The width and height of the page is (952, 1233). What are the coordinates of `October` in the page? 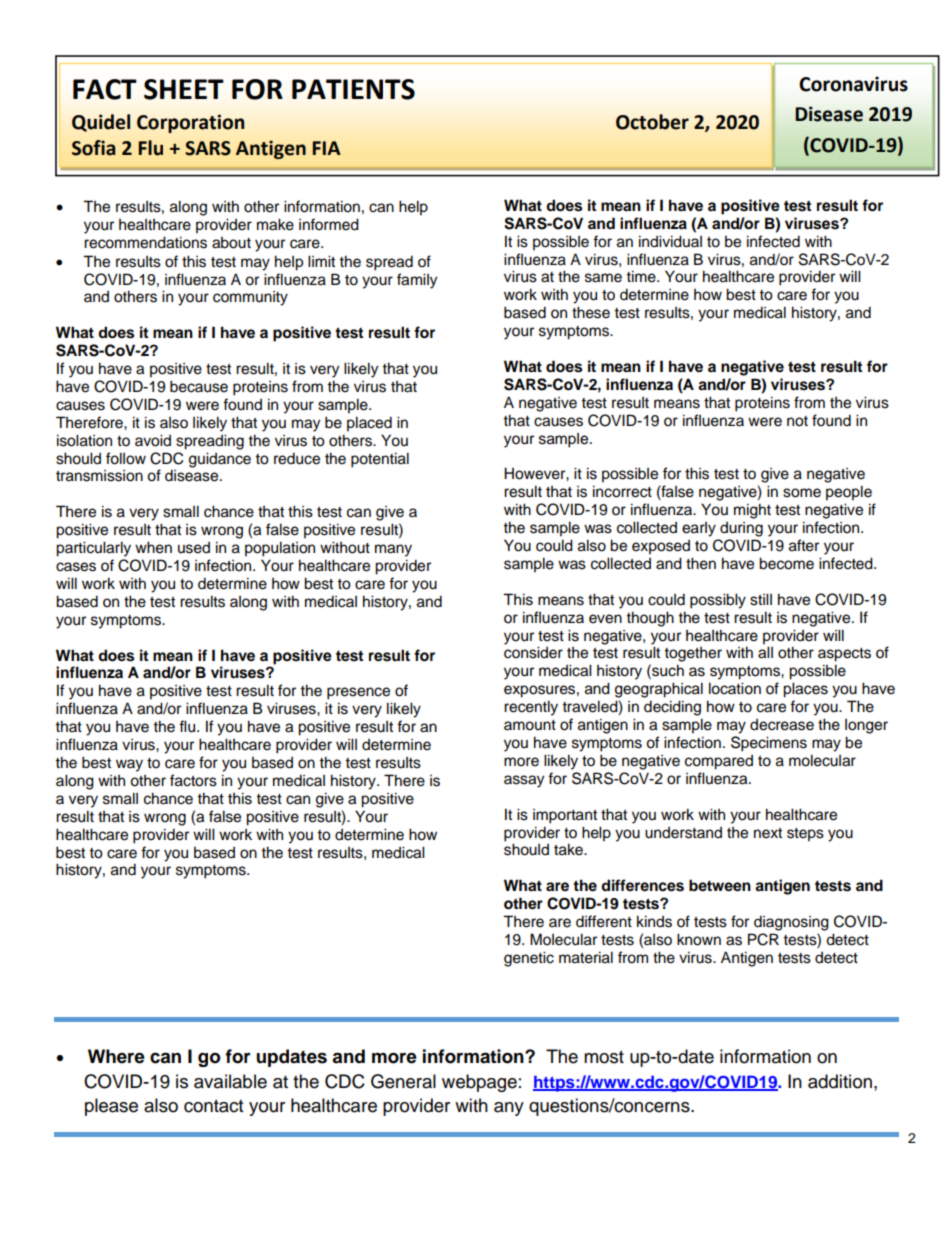 It's located at (652, 122).
